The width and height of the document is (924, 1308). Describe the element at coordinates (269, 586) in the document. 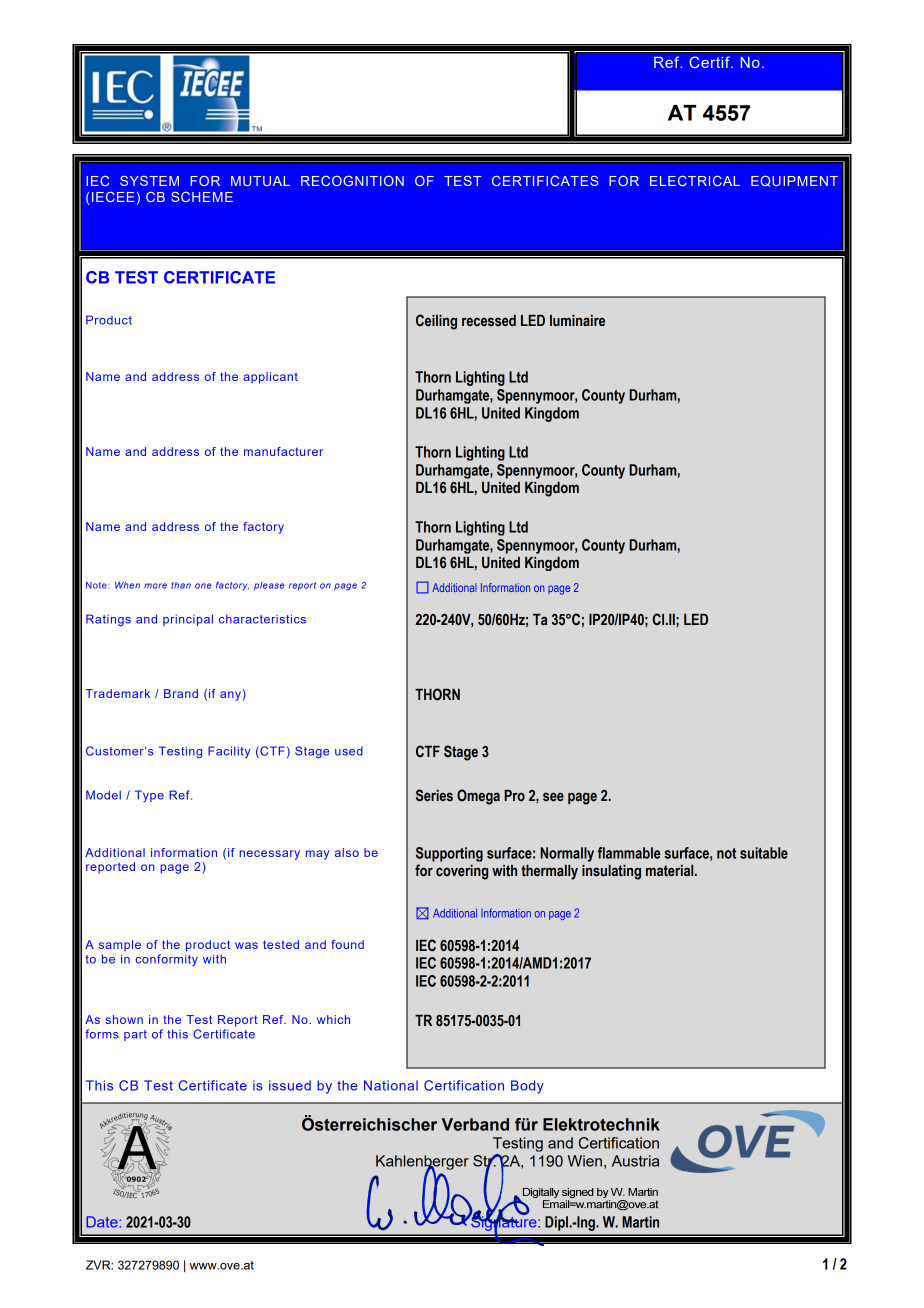

I see `please` at that location.
